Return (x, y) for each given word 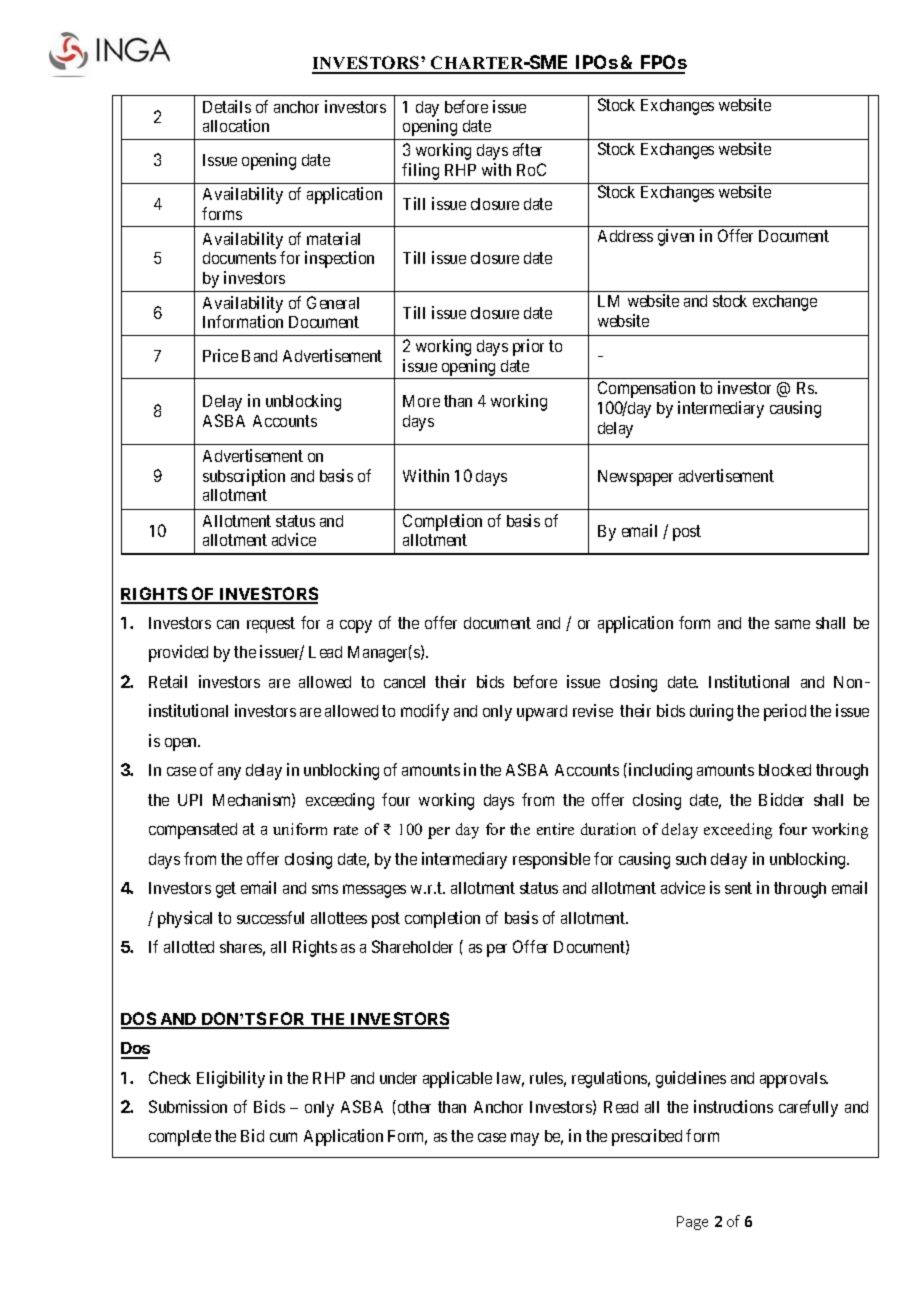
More (421, 401)
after (527, 149)
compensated (193, 831)
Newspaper (635, 478)
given (676, 237)
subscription (244, 477)
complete (180, 1138)
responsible (551, 860)
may (525, 1139)
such (691, 859)
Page (692, 1223)
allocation (236, 125)
